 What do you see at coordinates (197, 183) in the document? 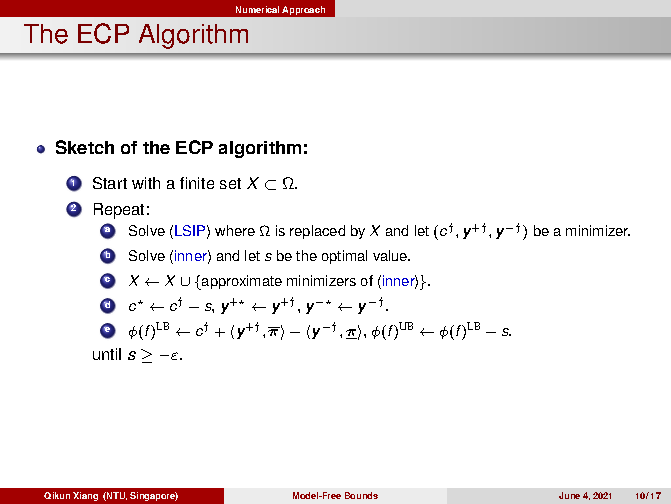
I see `finite` at bounding box center [197, 183].
